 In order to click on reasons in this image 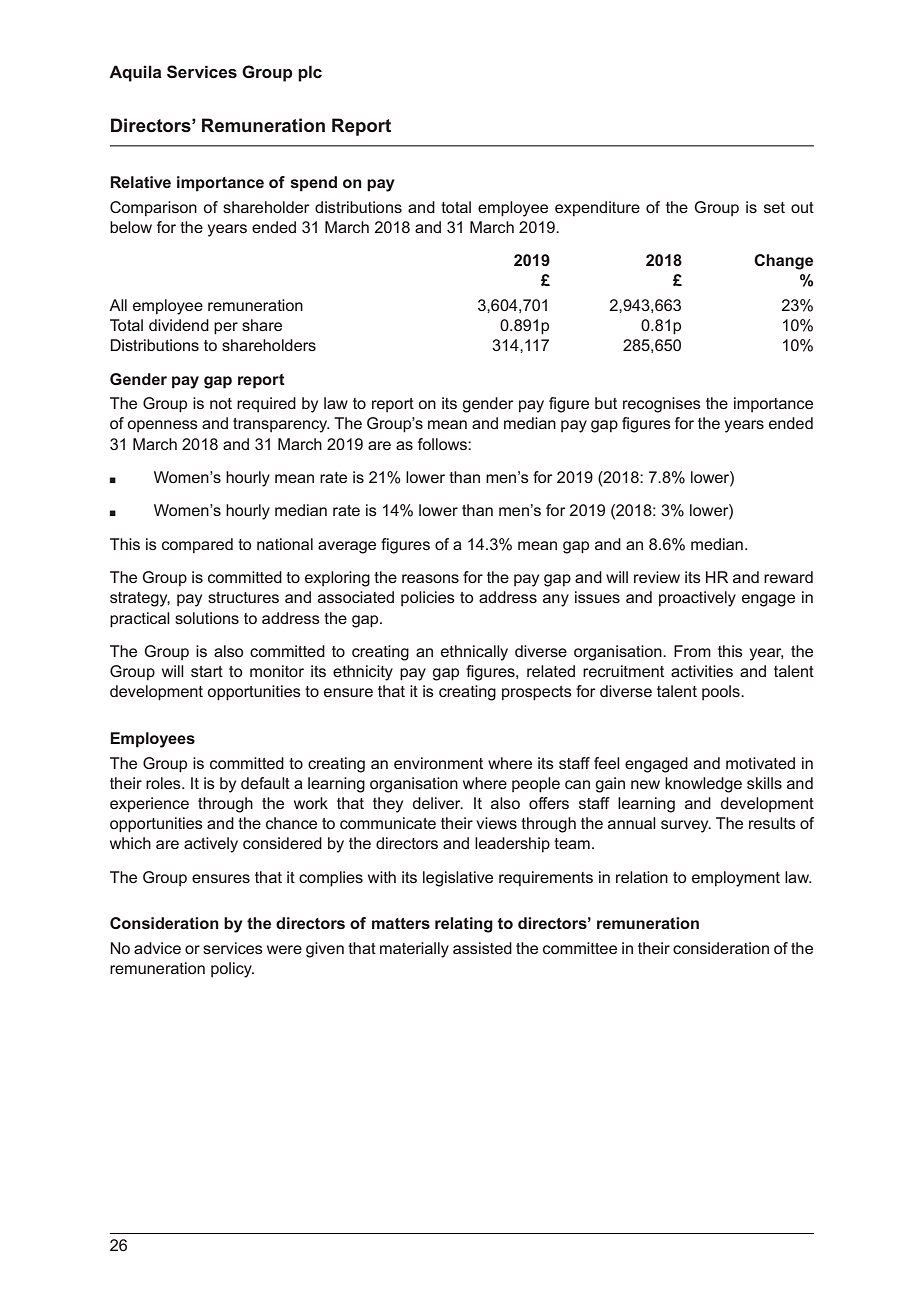, I will do `click(430, 578)`.
